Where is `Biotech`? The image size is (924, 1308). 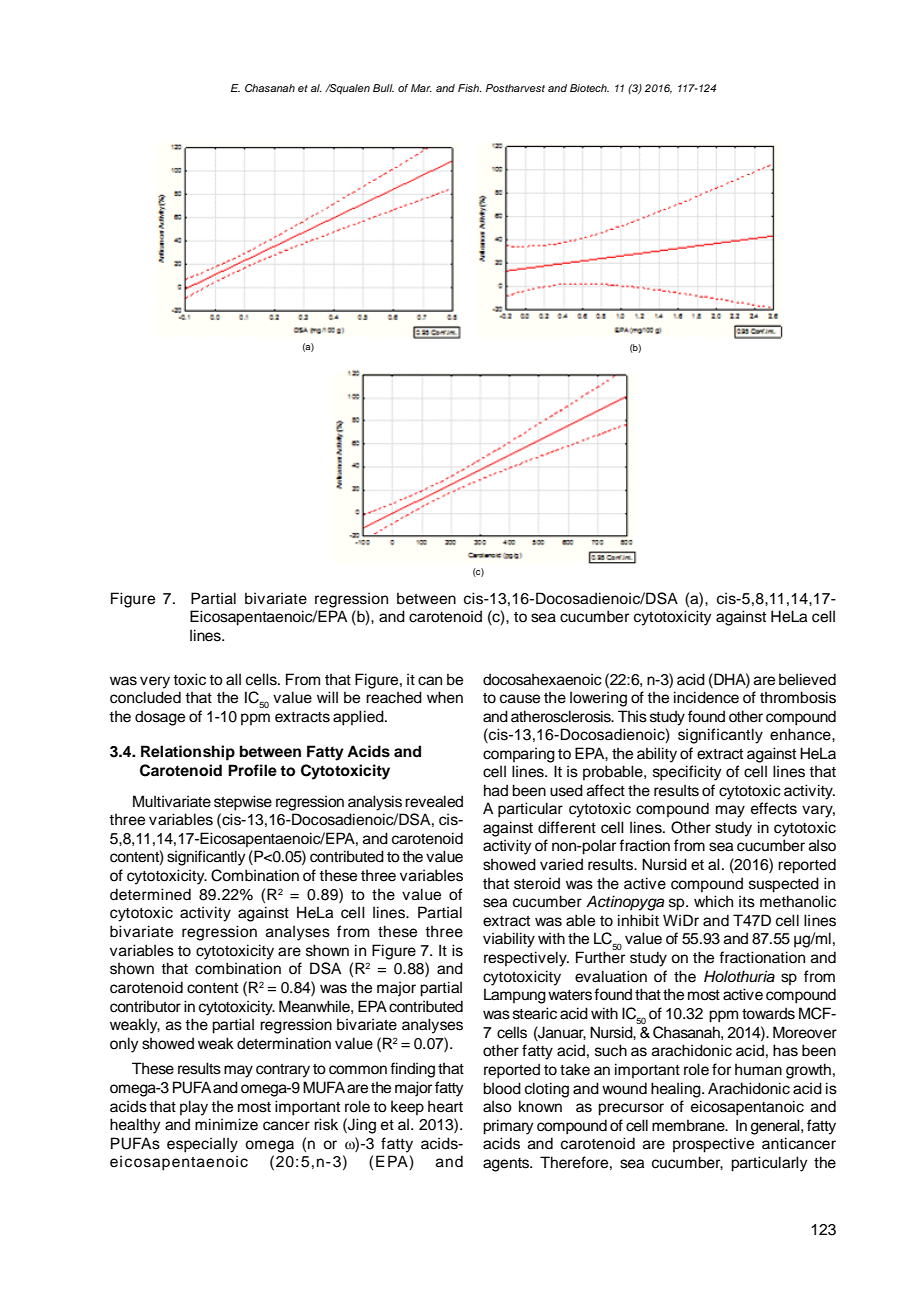 Biotech is located at coordinates (589, 88).
